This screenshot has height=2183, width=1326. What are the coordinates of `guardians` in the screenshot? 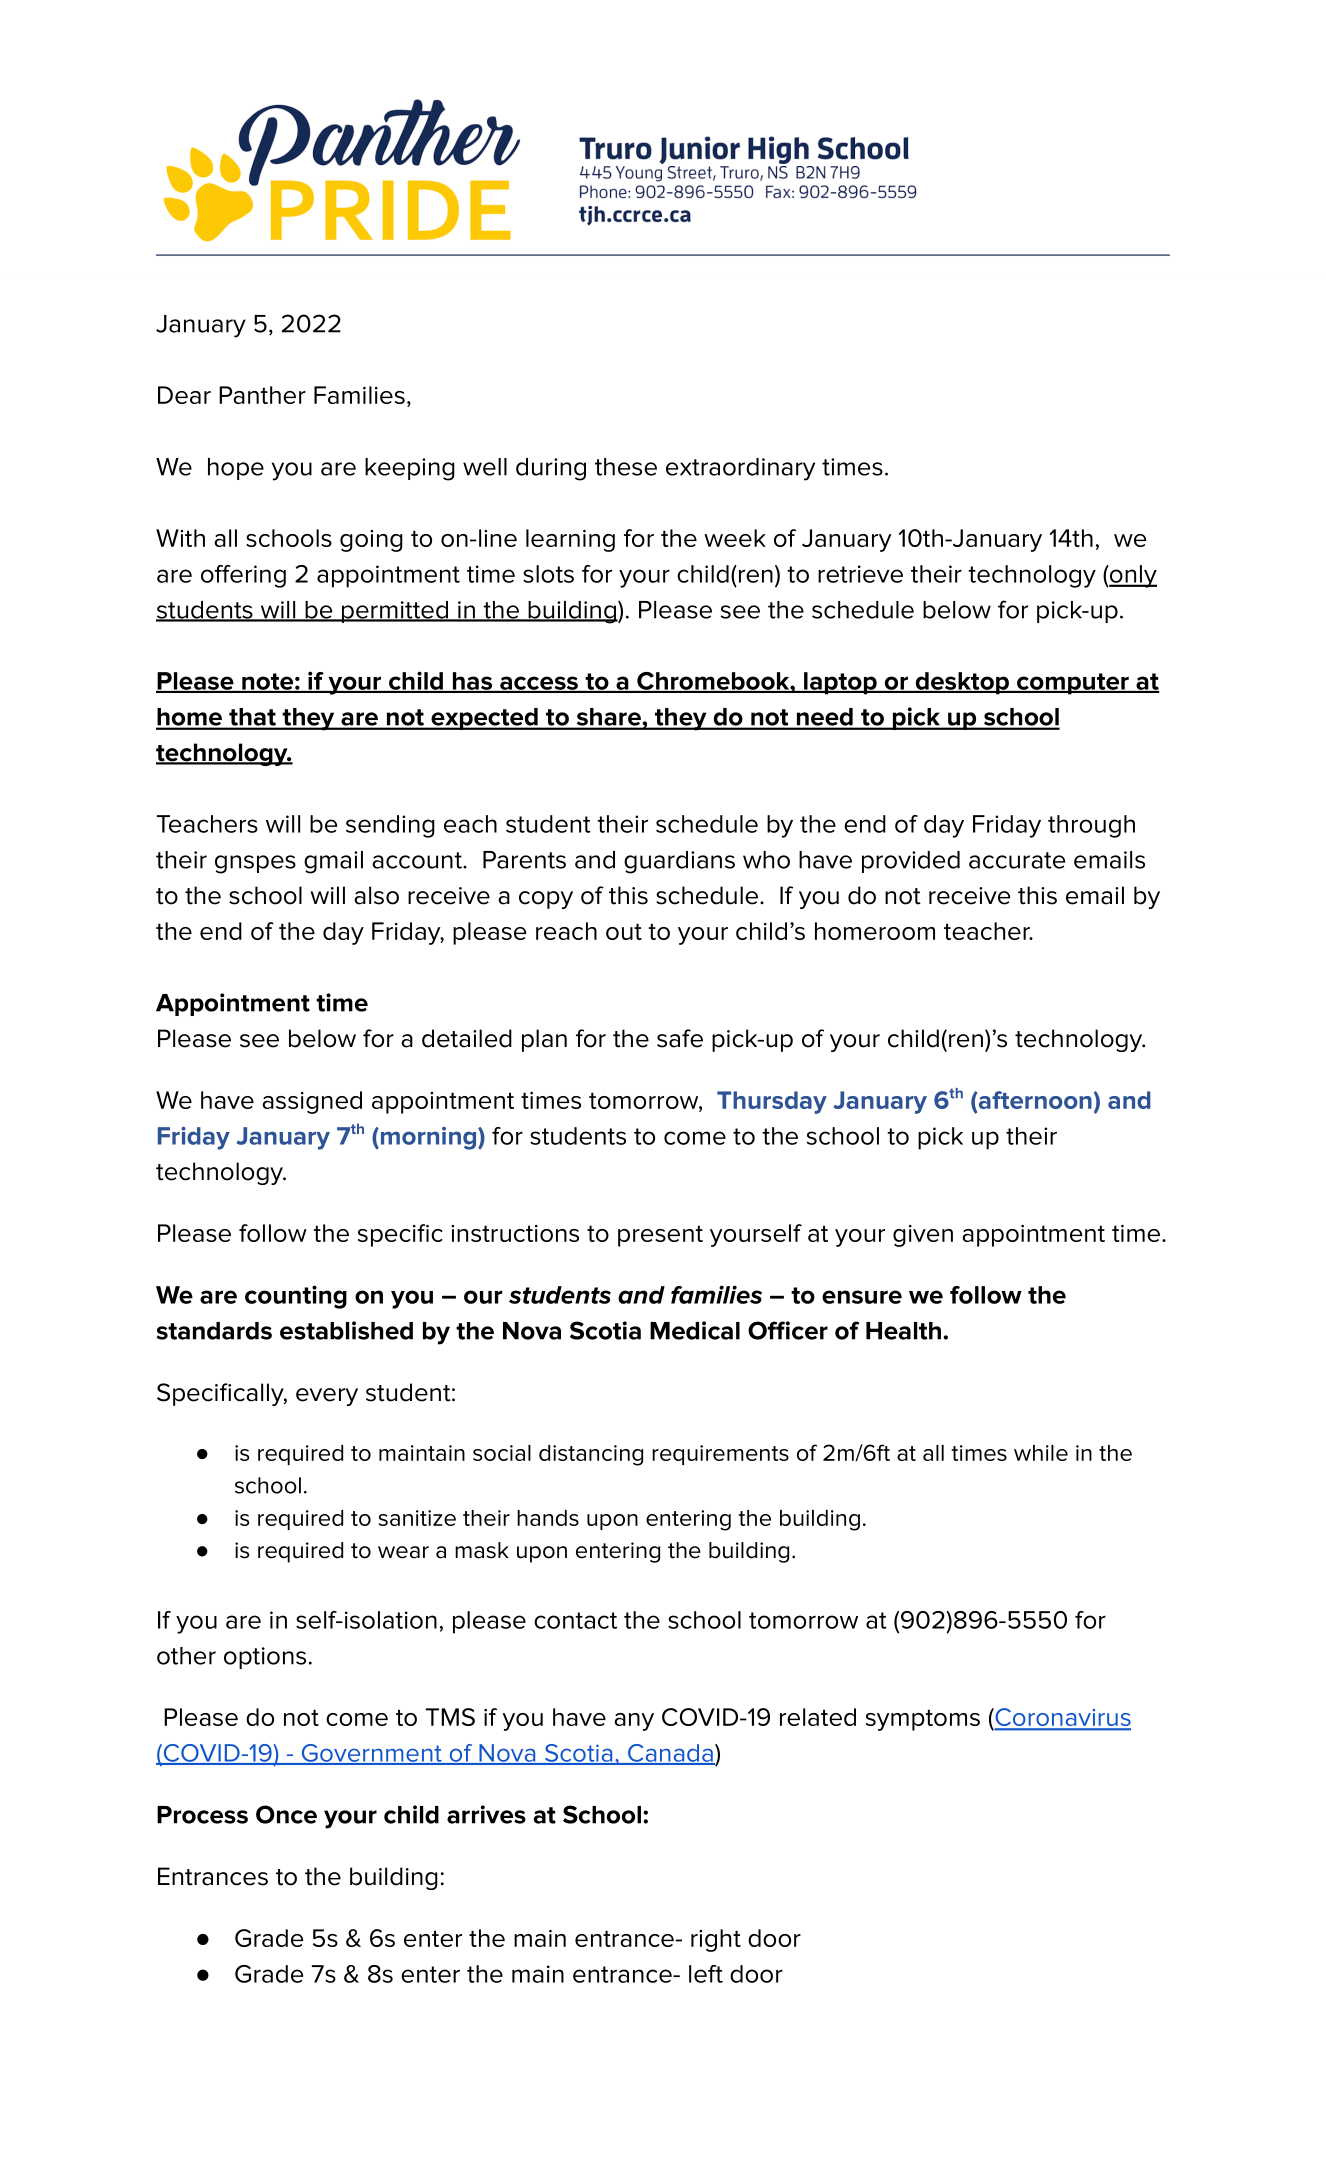 It's located at (679, 862).
